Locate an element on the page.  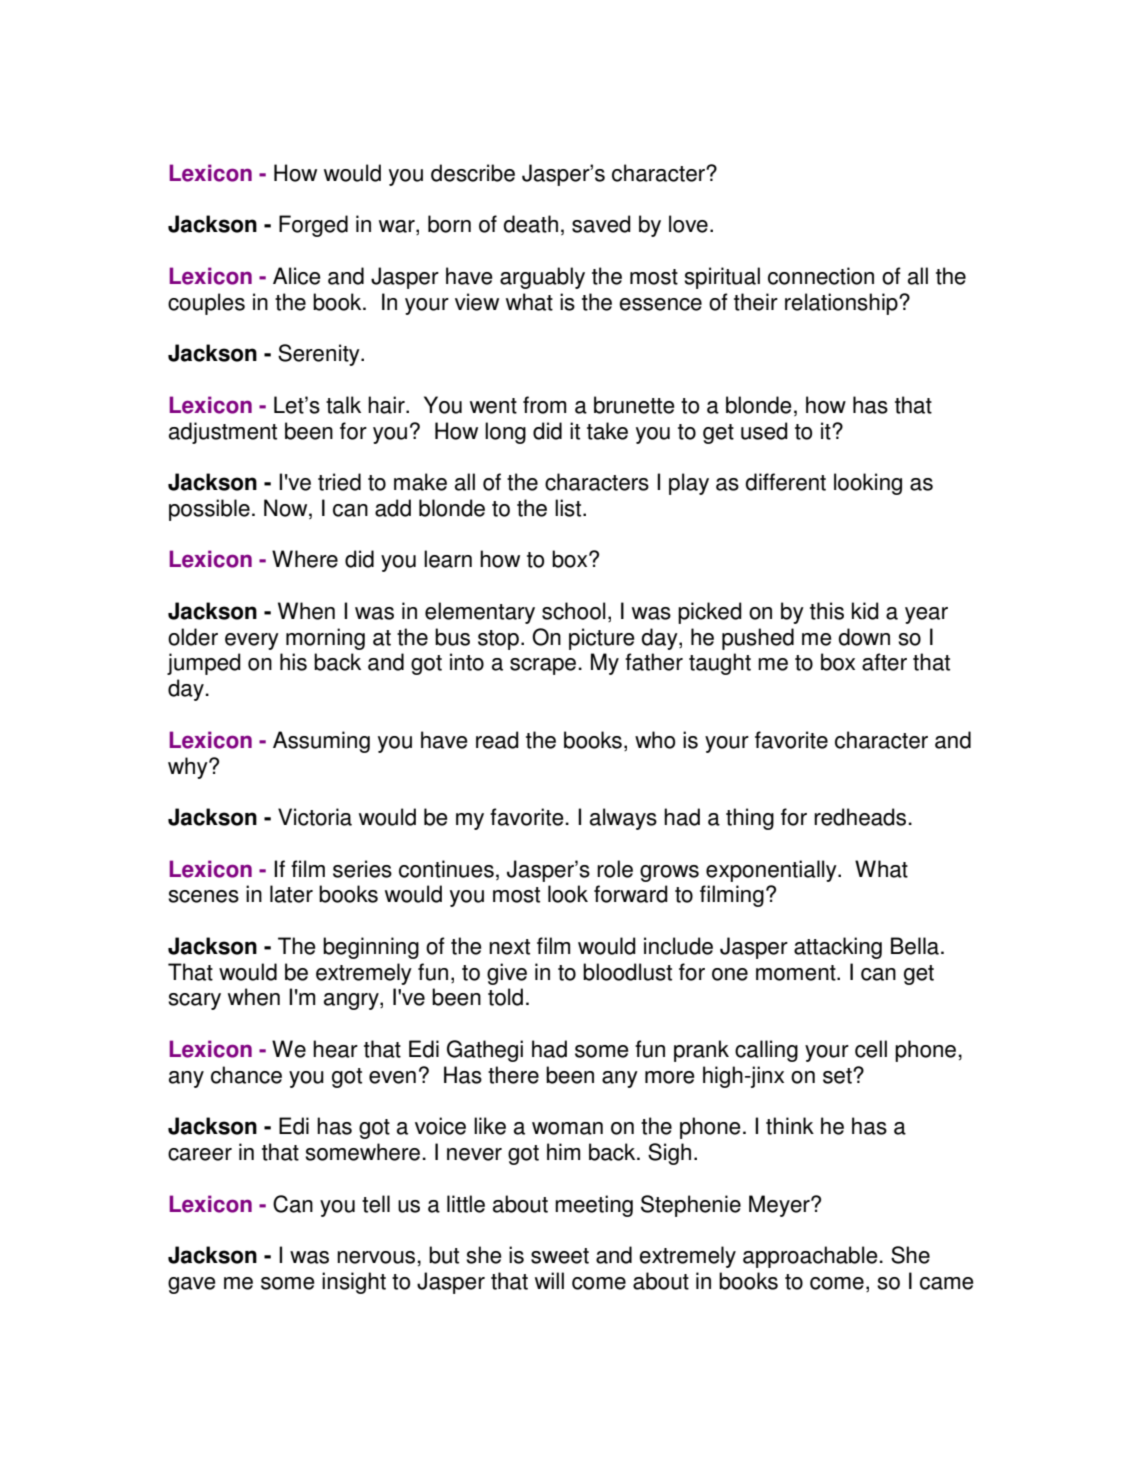
saved is located at coordinates (601, 224).
